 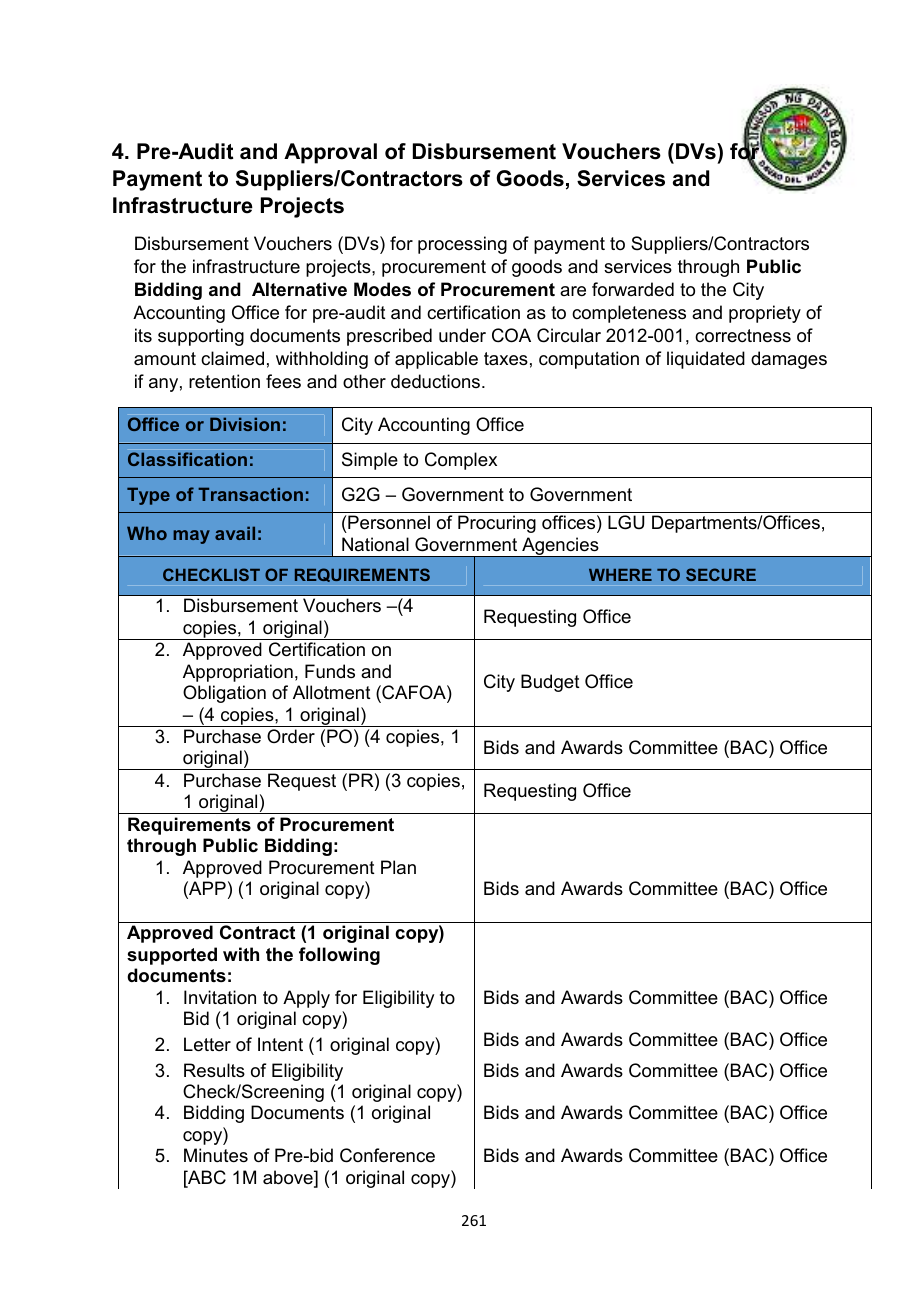 What do you see at coordinates (721, 574) in the document?
I see `SECURE` at bounding box center [721, 574].
